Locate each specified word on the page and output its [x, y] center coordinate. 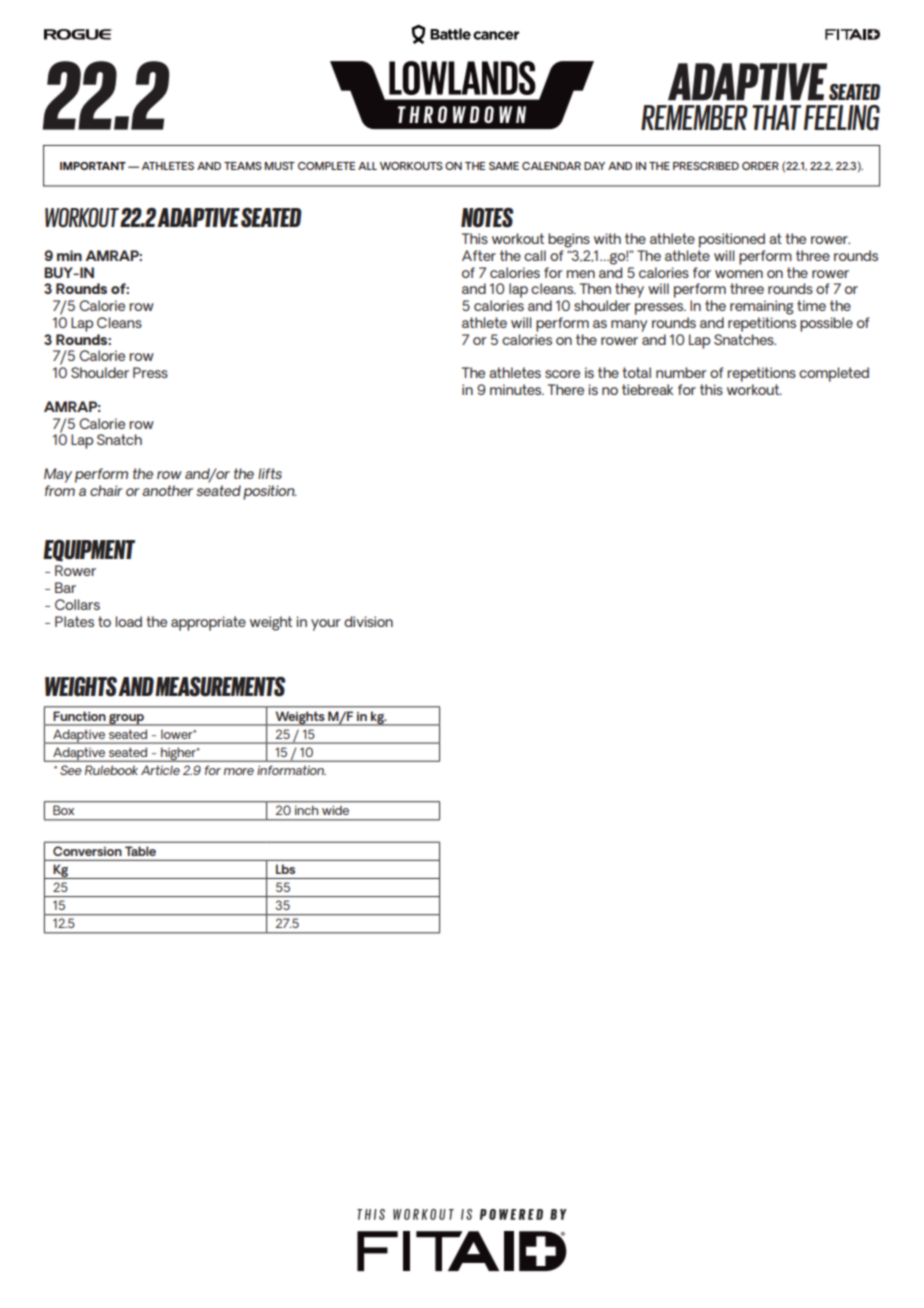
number [681, 372]
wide [335, 810]
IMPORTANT [93, 166]
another [167, 490]
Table [140, 851]
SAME [504, 166]
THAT [776, 117]
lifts [270, 473]
